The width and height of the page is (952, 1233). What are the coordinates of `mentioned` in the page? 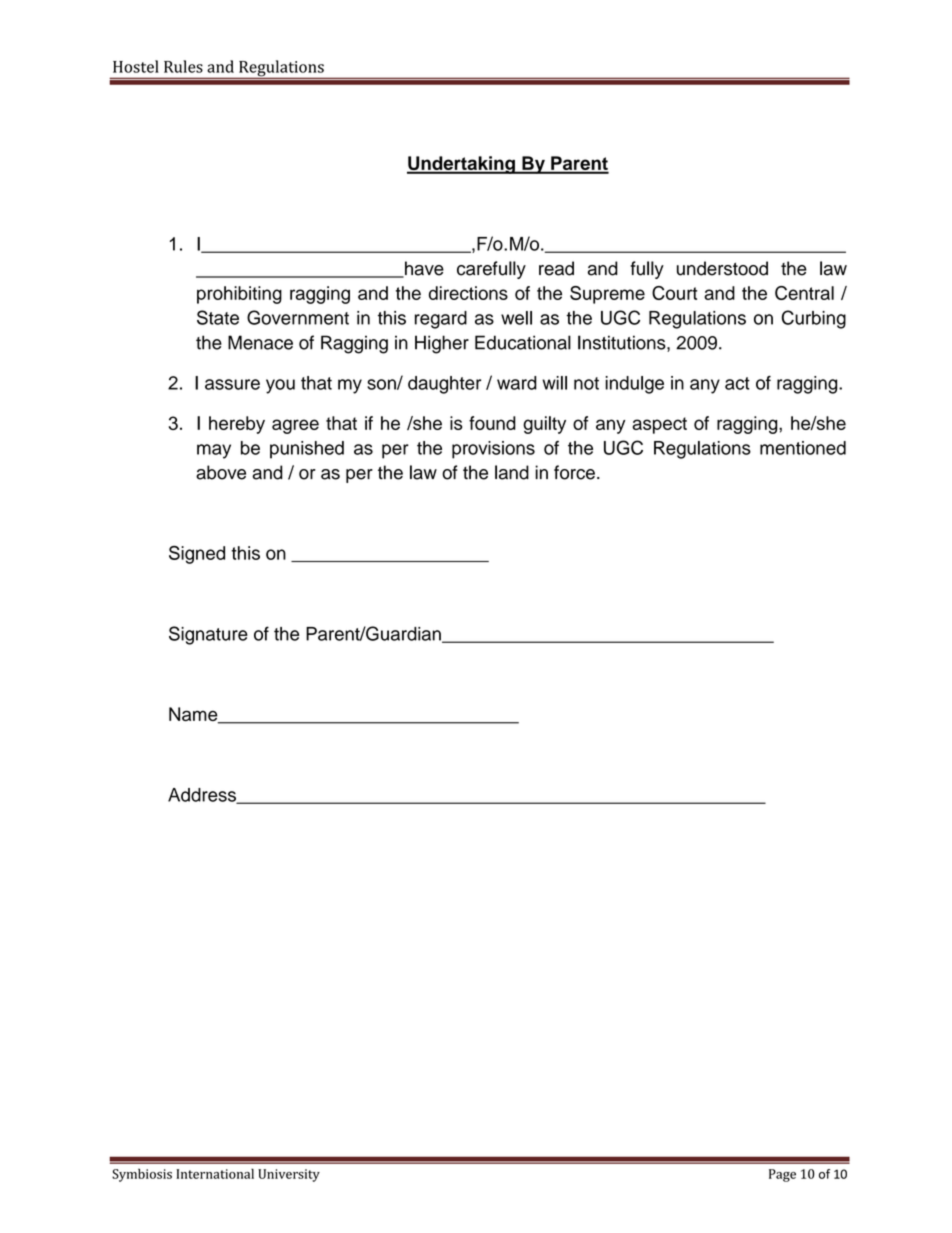 It's located at (803, 448).
